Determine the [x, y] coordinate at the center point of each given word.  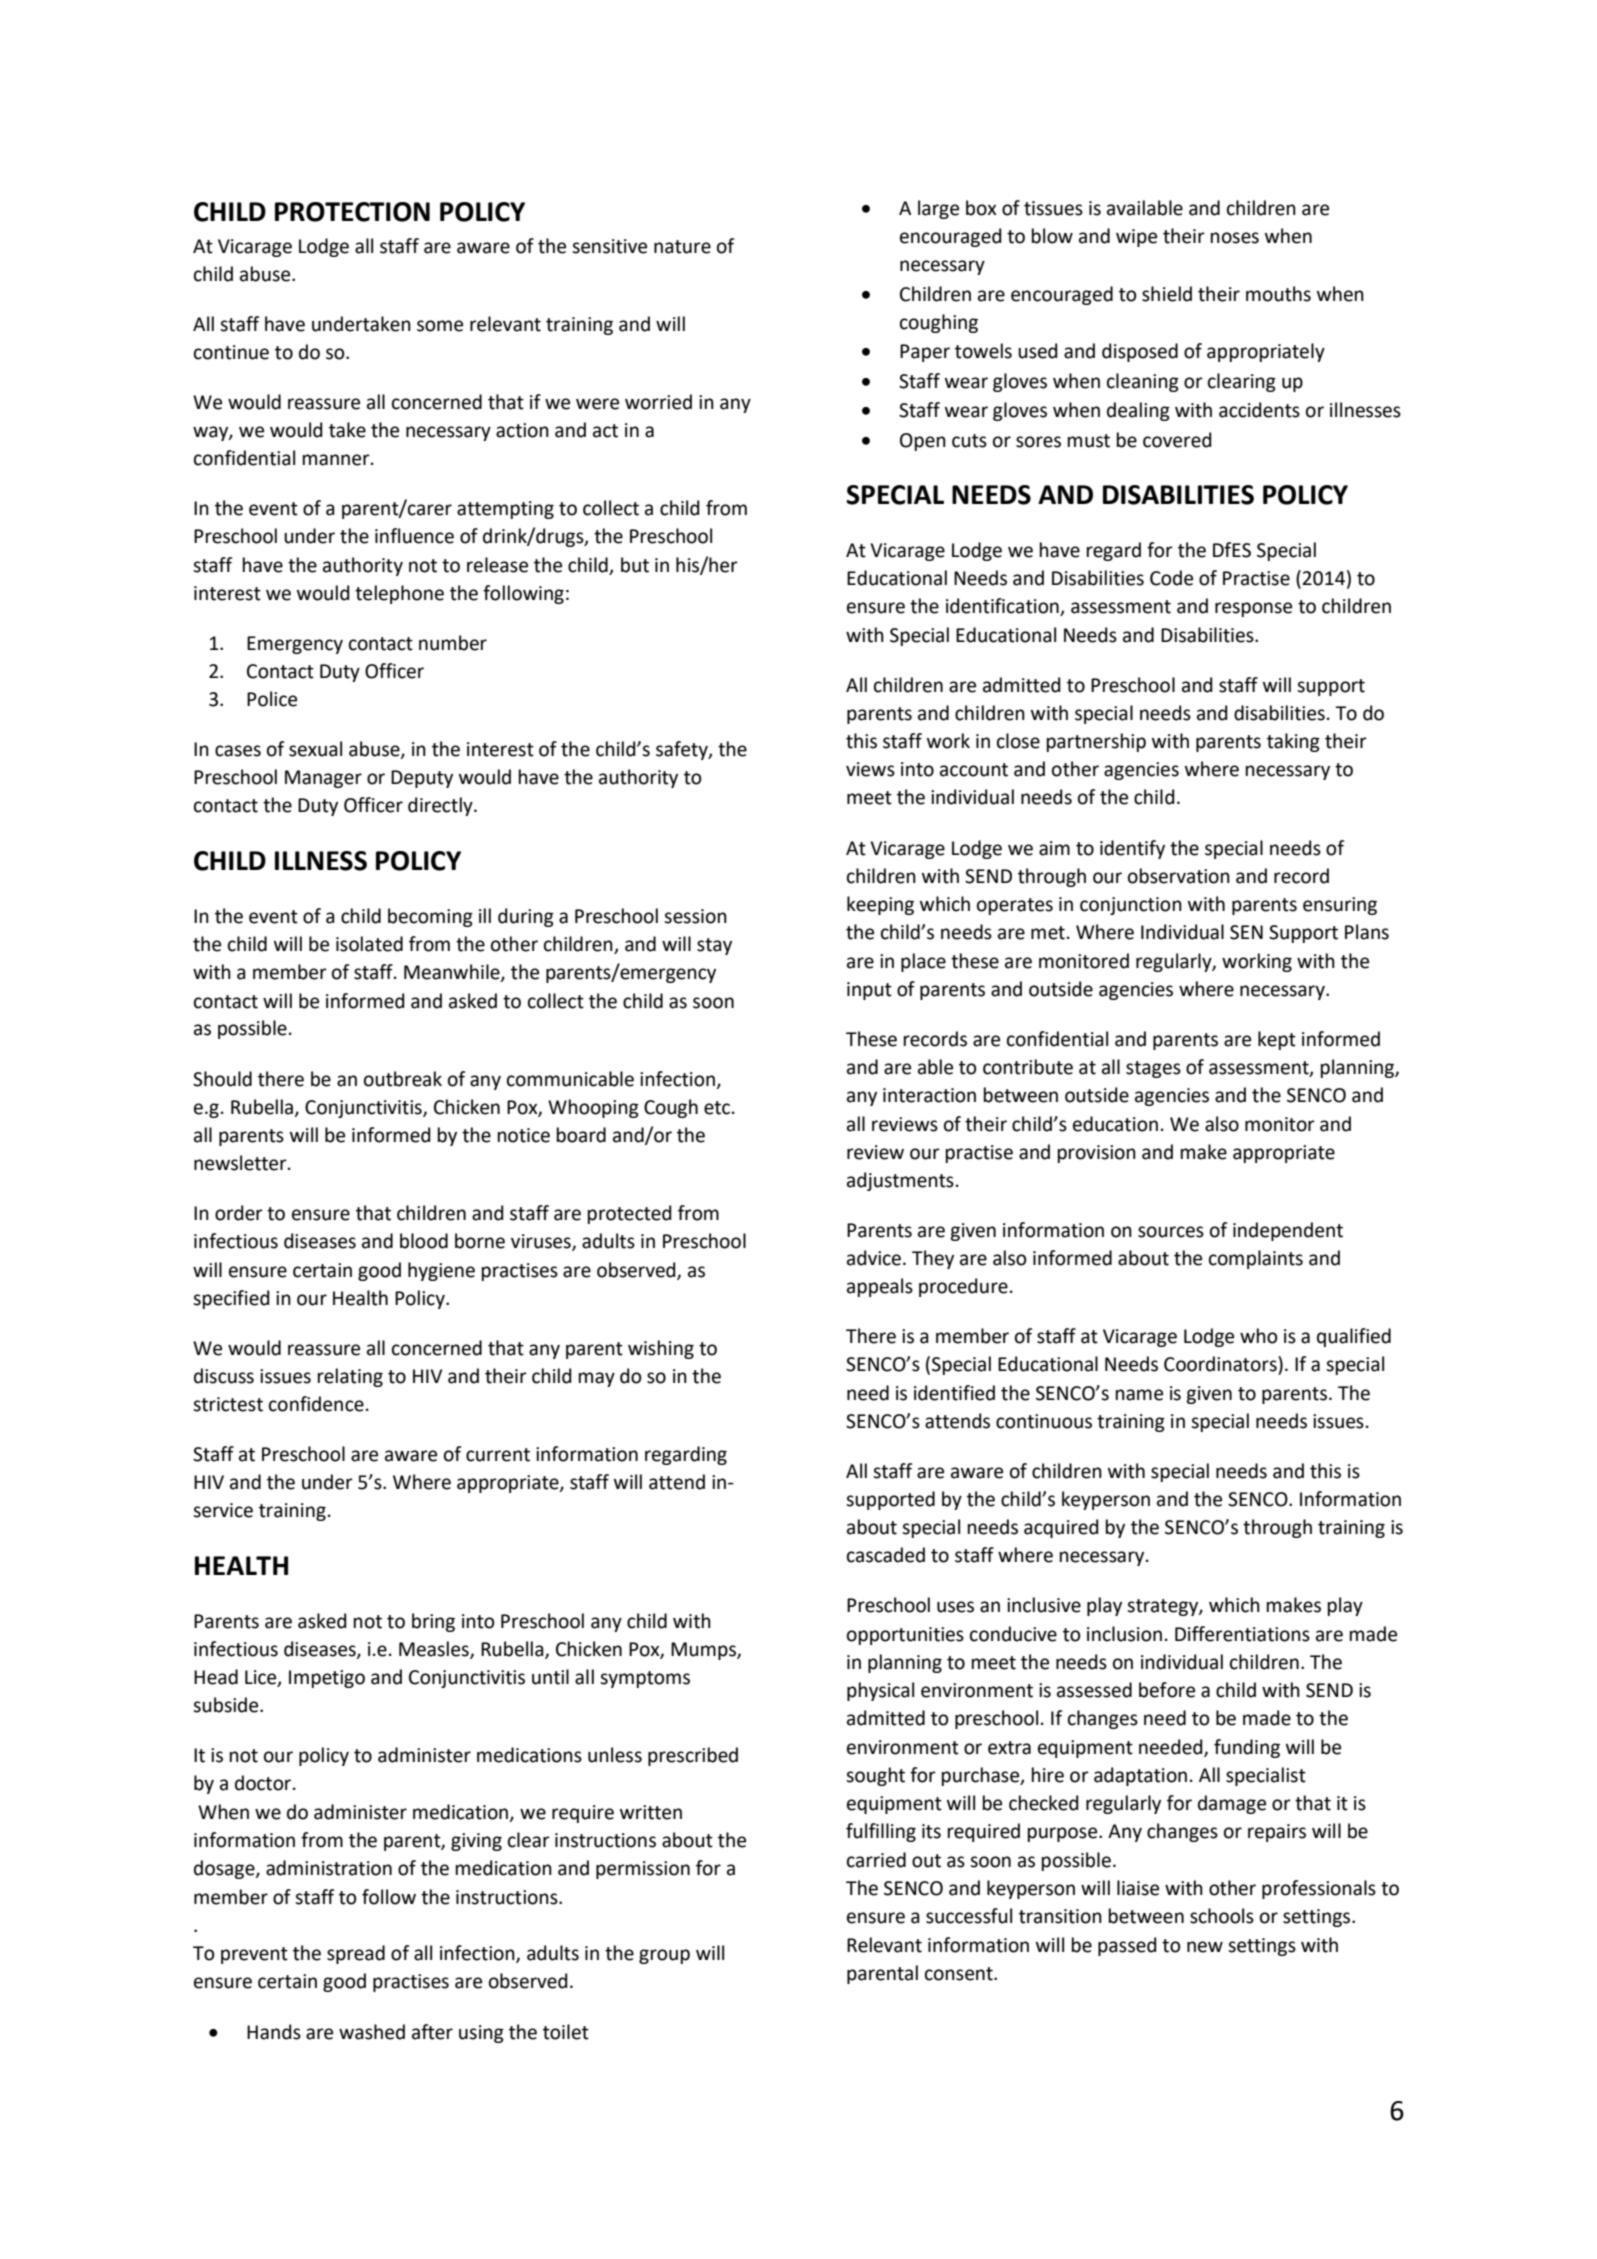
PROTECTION [352, 212]
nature [682, 247]
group [664, 1956]
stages [1153, 1069]
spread [356, 1954]
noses [1235, 238]
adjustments [900, 1181]
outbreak [403, 1079]
